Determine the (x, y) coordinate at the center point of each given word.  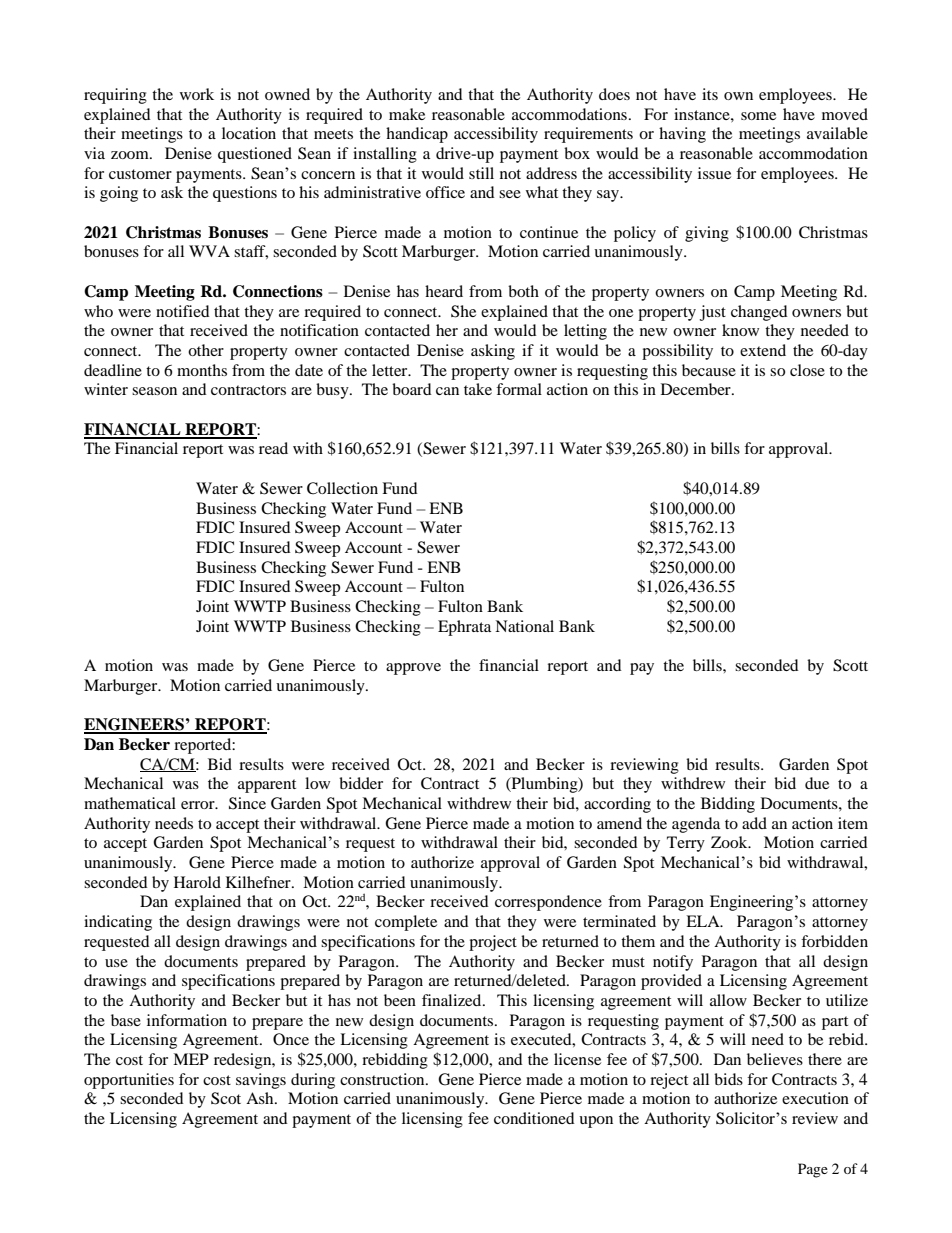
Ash (261, 1098)
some (758, 116)
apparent (267, 786)
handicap (417, 135)
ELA (704, 921)
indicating (118, 923)
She (463, 311)
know (740, 330)
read (273, 448)
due (817, 783)
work (197, 94)
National (524, 626)
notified (183, 311)
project (493, 943)
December (697, 389)
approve (413, 669)
